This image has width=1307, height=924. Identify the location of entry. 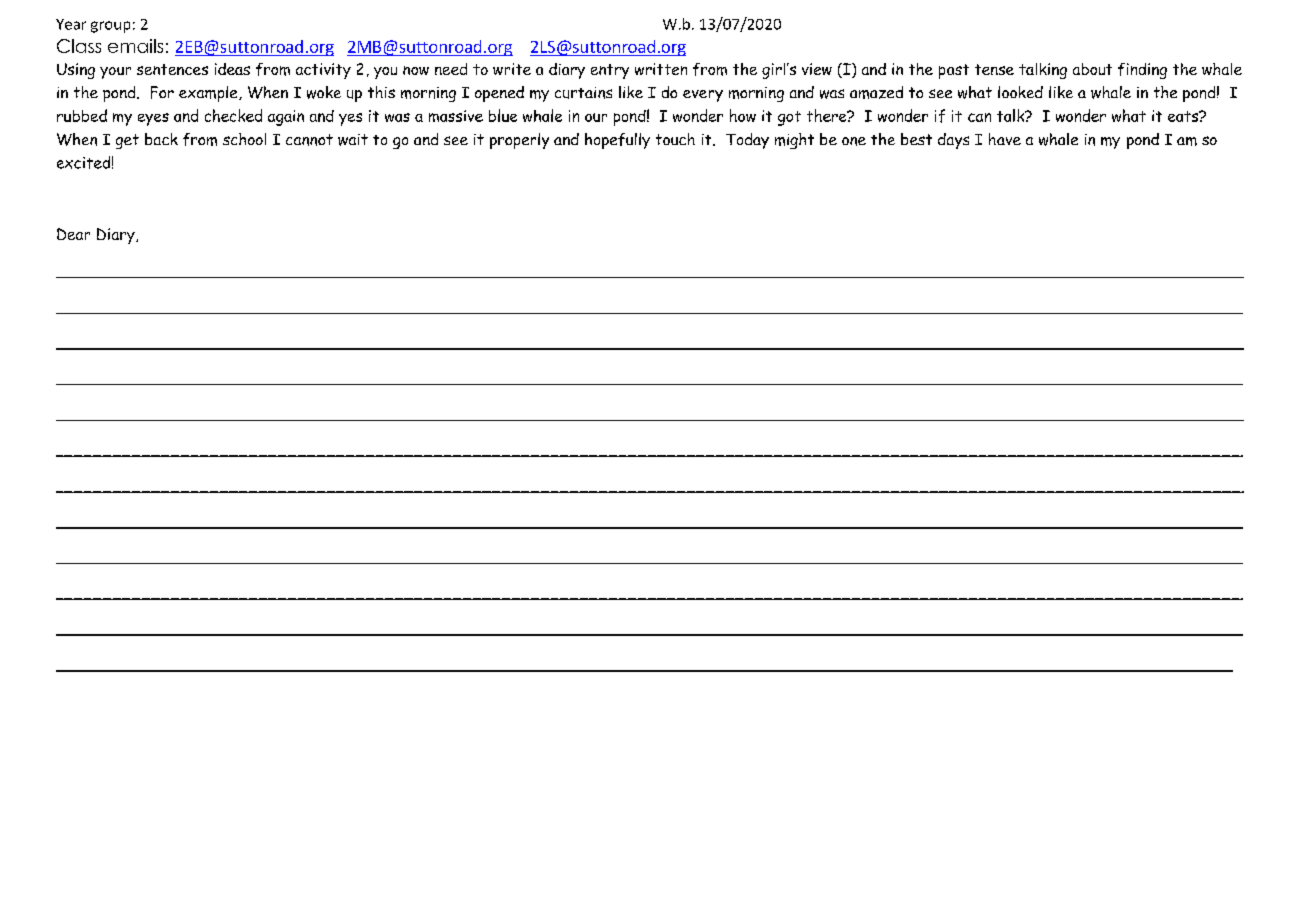
(610, 71).
